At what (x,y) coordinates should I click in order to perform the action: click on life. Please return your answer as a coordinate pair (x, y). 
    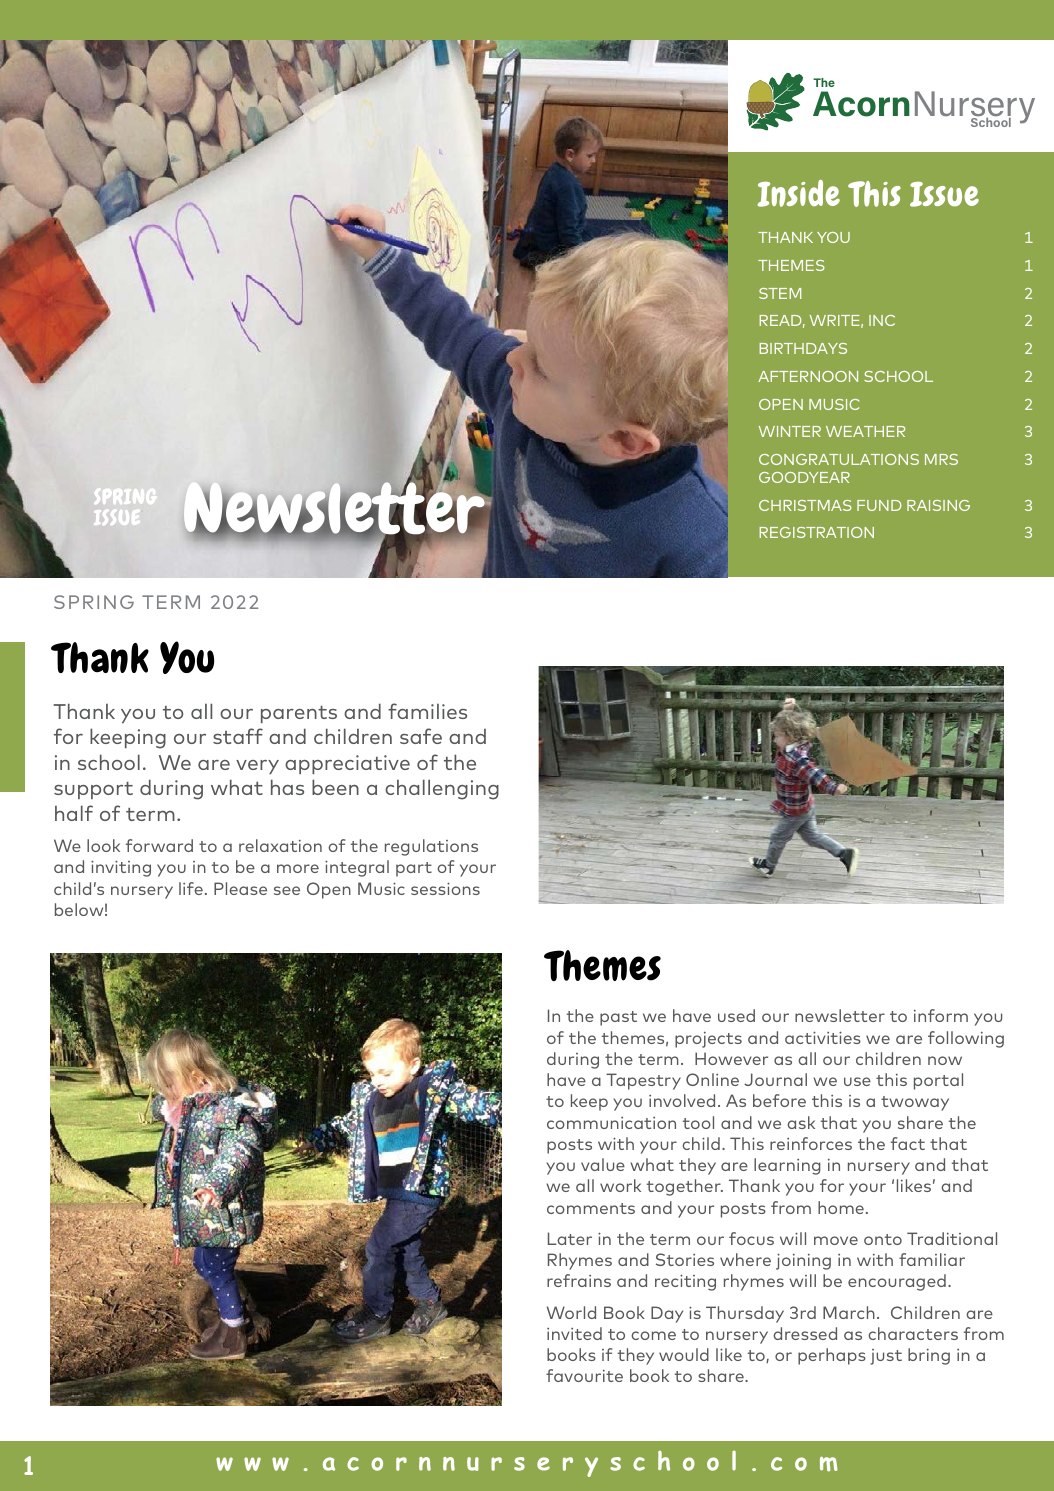
    Looking at the image, I should click on (191, 888).
